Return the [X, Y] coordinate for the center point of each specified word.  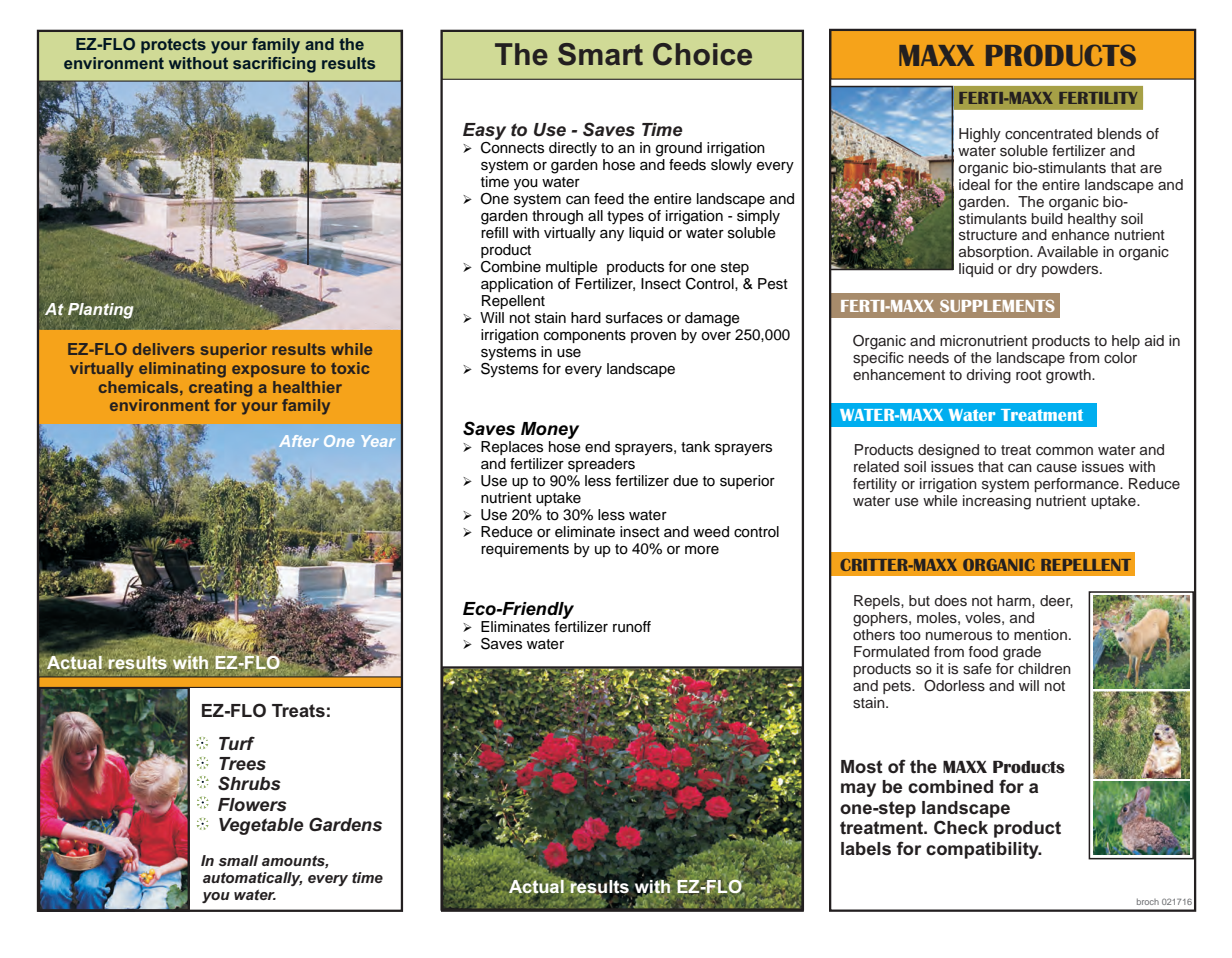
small [238, 860]
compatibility [983, 850]
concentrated [1048, 133]
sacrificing [274, 65]
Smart [600, 54]
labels [866, 849]
